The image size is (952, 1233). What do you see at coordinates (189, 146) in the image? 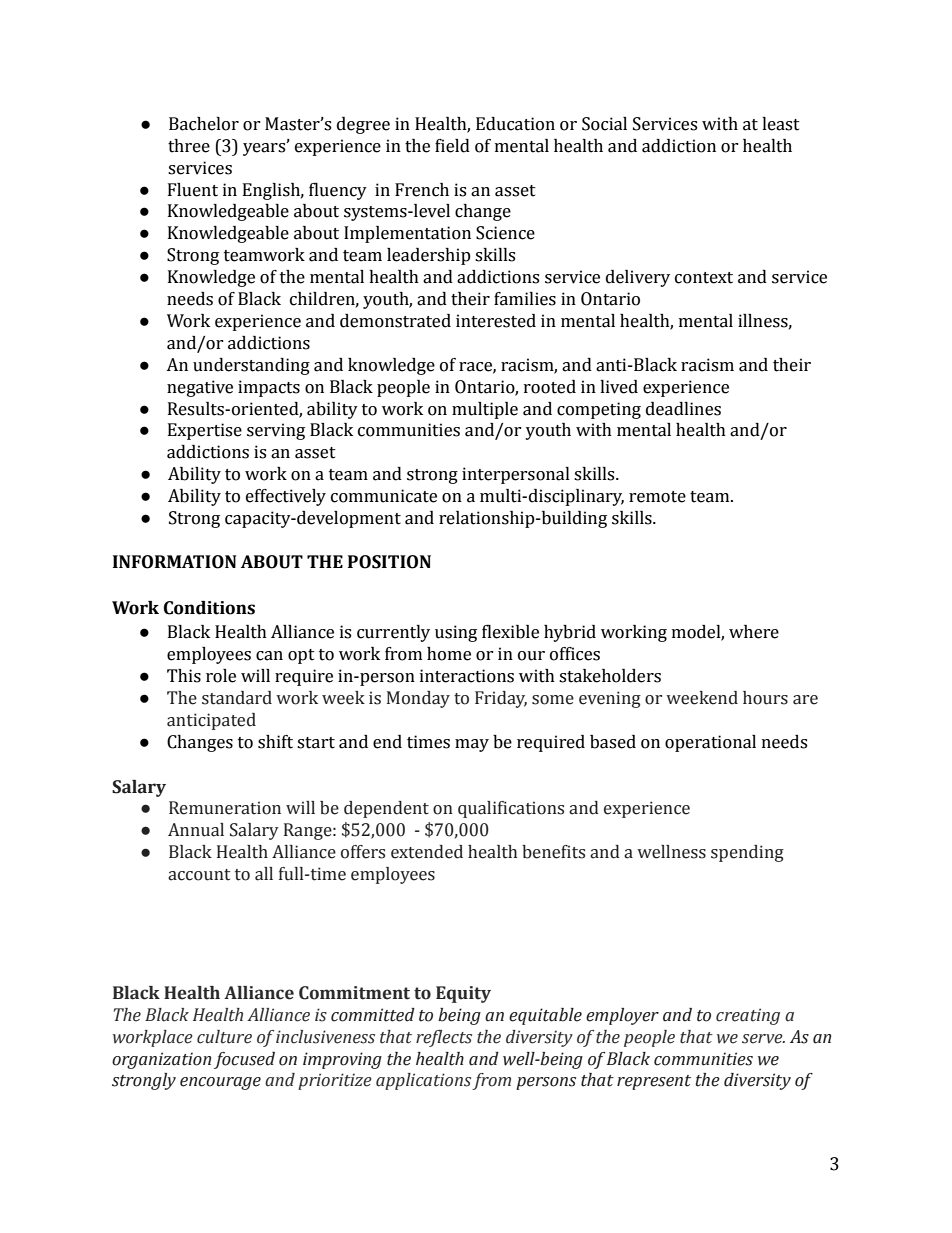
I see `three` at bounding box center [189, 146].
